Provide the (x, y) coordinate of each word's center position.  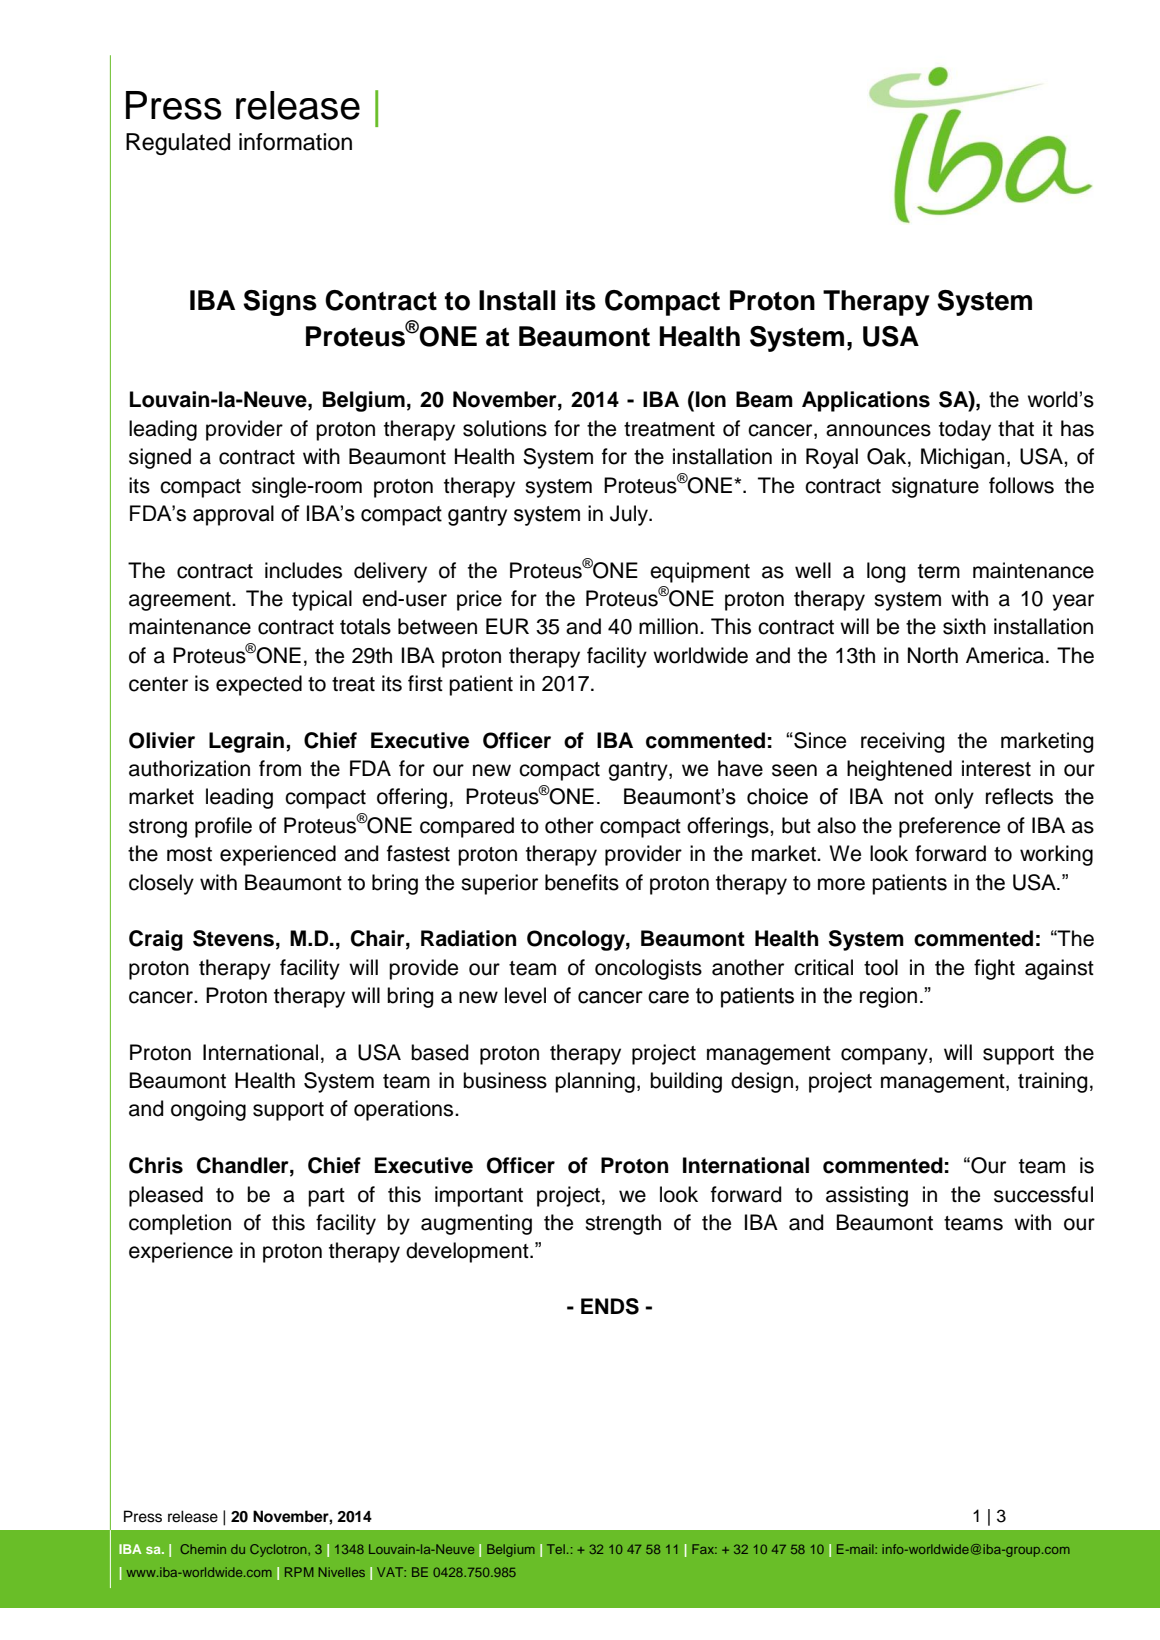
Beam (764, 399)
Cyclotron (279, 1550)
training (1052, 1082)
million (668, 626)
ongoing (208, 1110)
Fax (704, 1549)
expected (259, 685)
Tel (556, 1549)
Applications (866, 401)
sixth (964, 626)
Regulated (178, 144)
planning (595, 1082)
